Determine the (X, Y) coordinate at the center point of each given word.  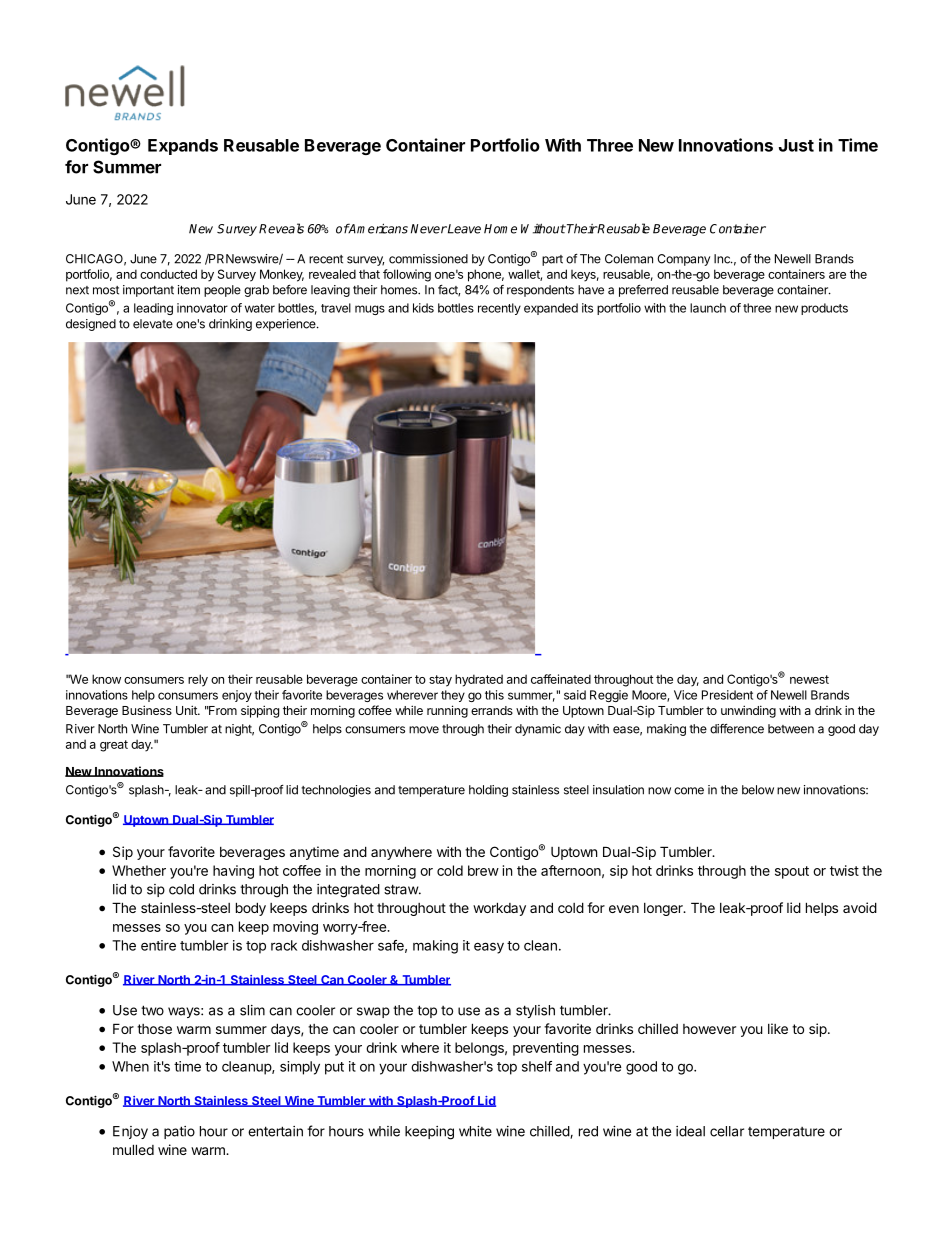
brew (483, 870)
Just (796, 145)
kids (423, 308)
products (824, 309)
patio (179, 1132)
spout (792, 872)
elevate (153, 324)
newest (809, 679)
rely (198, 680)
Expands (183, 147)
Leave (463, 229)
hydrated (479, 680)
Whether (139, 870)
